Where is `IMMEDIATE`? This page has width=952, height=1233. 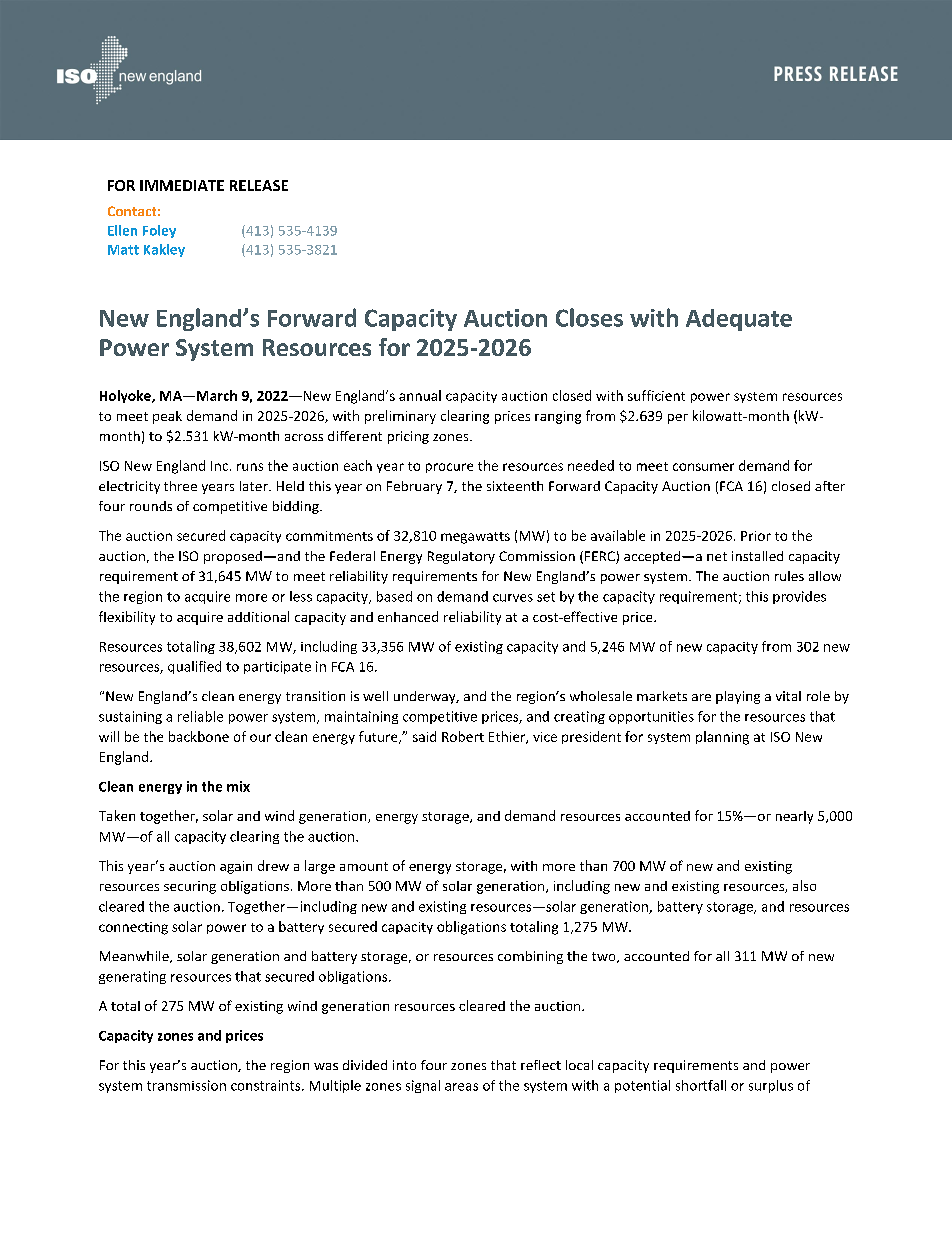 IMMEDIATE is located at coordinates (182, 185).
